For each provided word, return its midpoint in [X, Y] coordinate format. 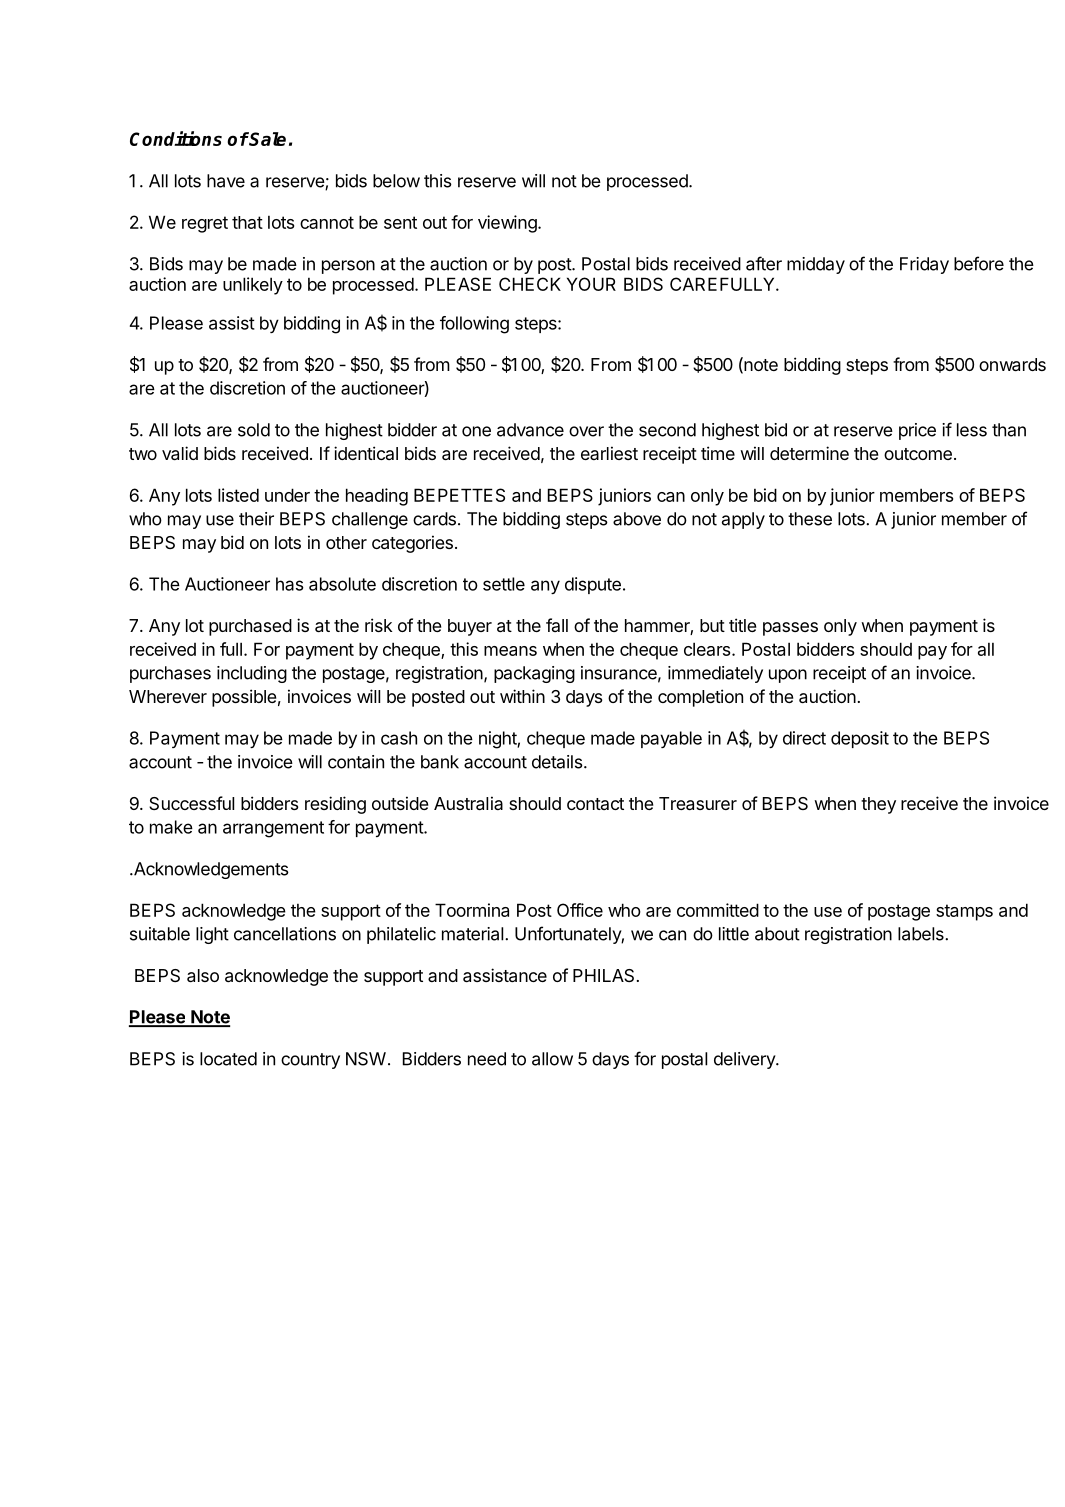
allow [552, 1059]
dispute [593, 585]
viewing [508, 224]
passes [790, 629]
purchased [250, 627]
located [228, 1059]
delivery [745, 1060]
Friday [924, 265]
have [226, 181]
